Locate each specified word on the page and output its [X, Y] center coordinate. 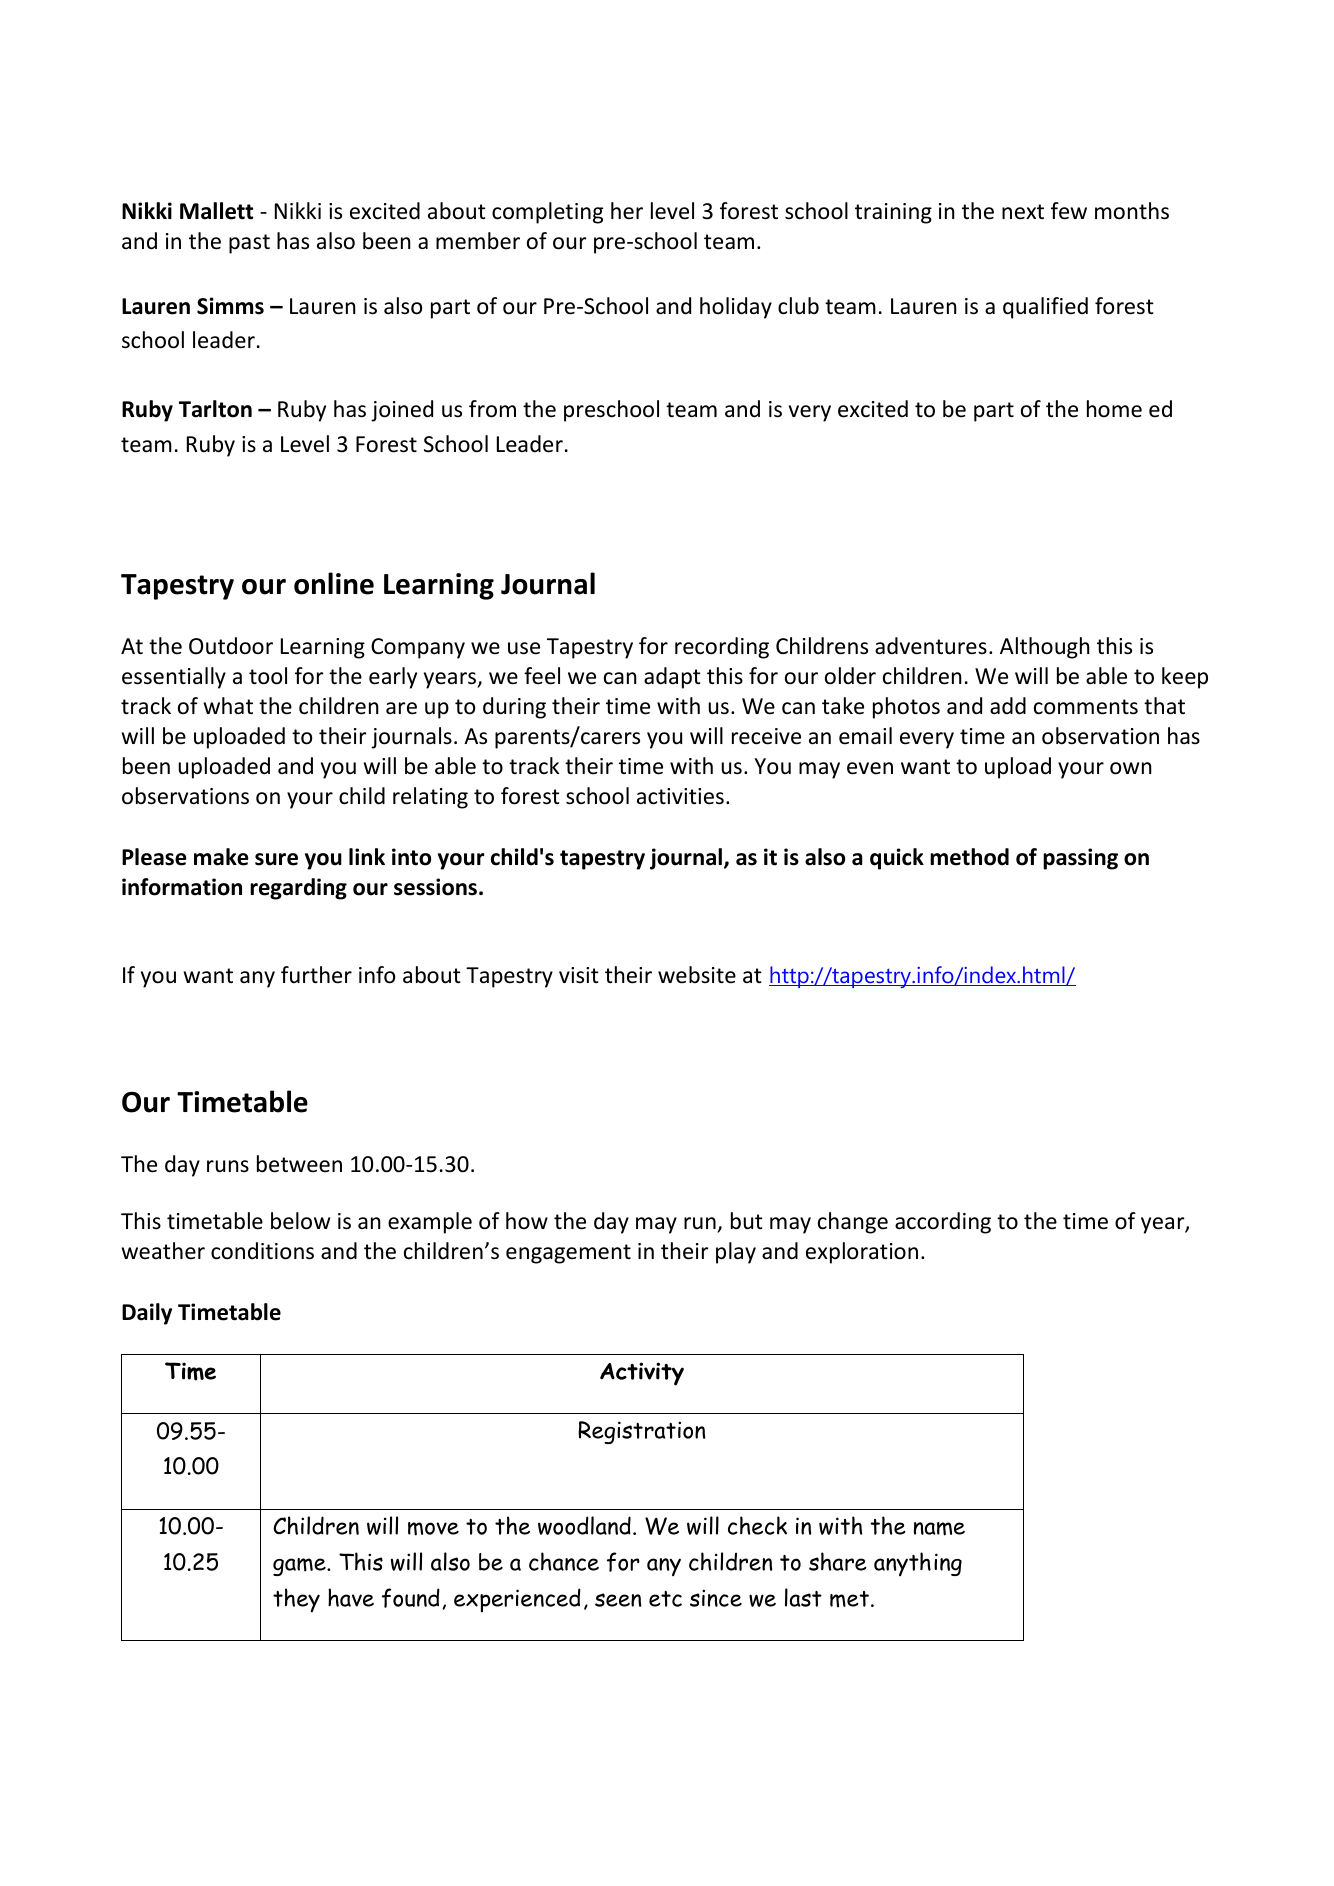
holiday [736, 308]
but [747, 1221]
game [300, 1567]
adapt [672, 678]
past [249, 244]
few [1069, 211]
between [299, 1164]
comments [1086, 707]
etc [665, 1599]
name [939, 1529]
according [943, 1223]
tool [268, 676]
